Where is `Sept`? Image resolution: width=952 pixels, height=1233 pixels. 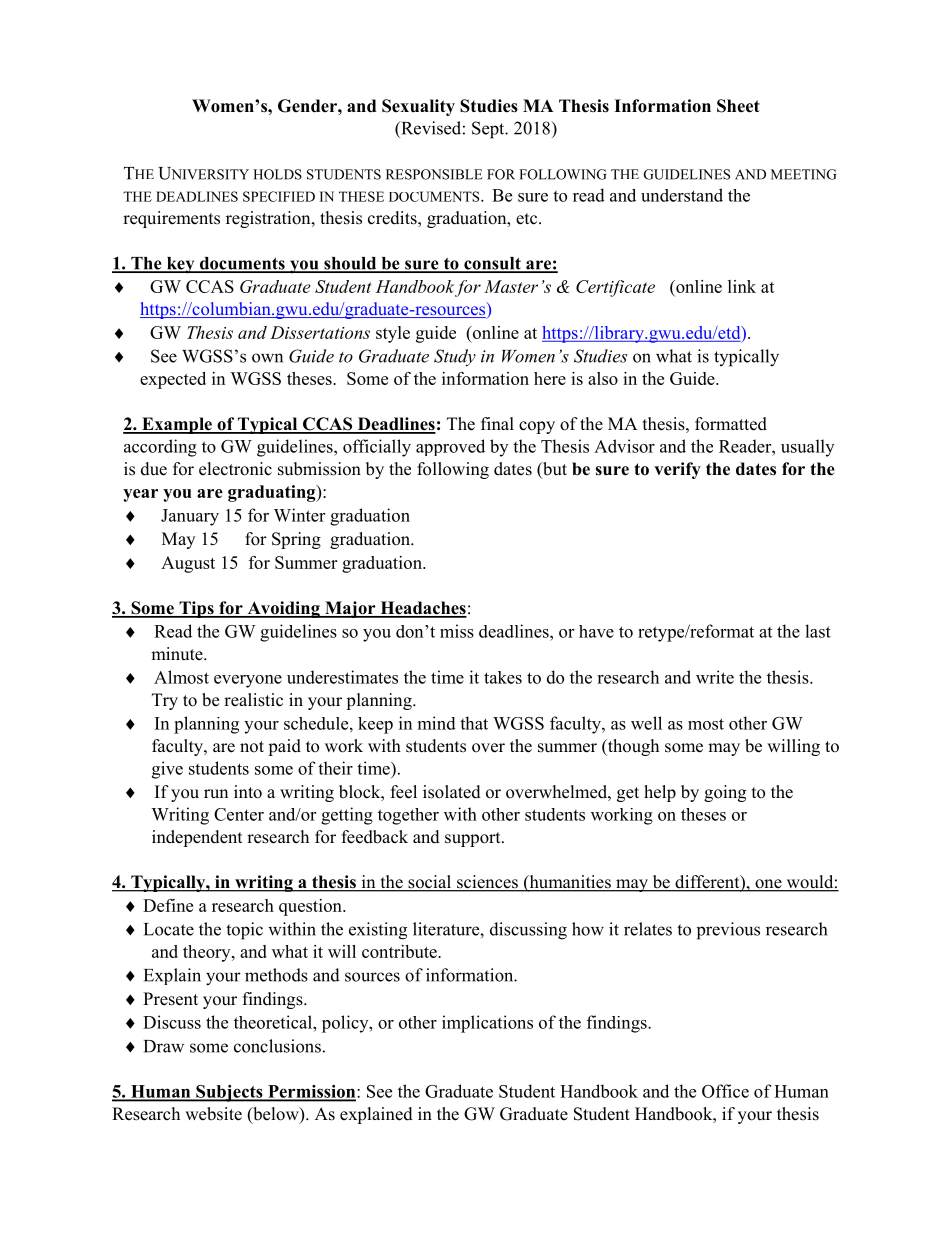 Sept is located at coordinates (489, 130).
